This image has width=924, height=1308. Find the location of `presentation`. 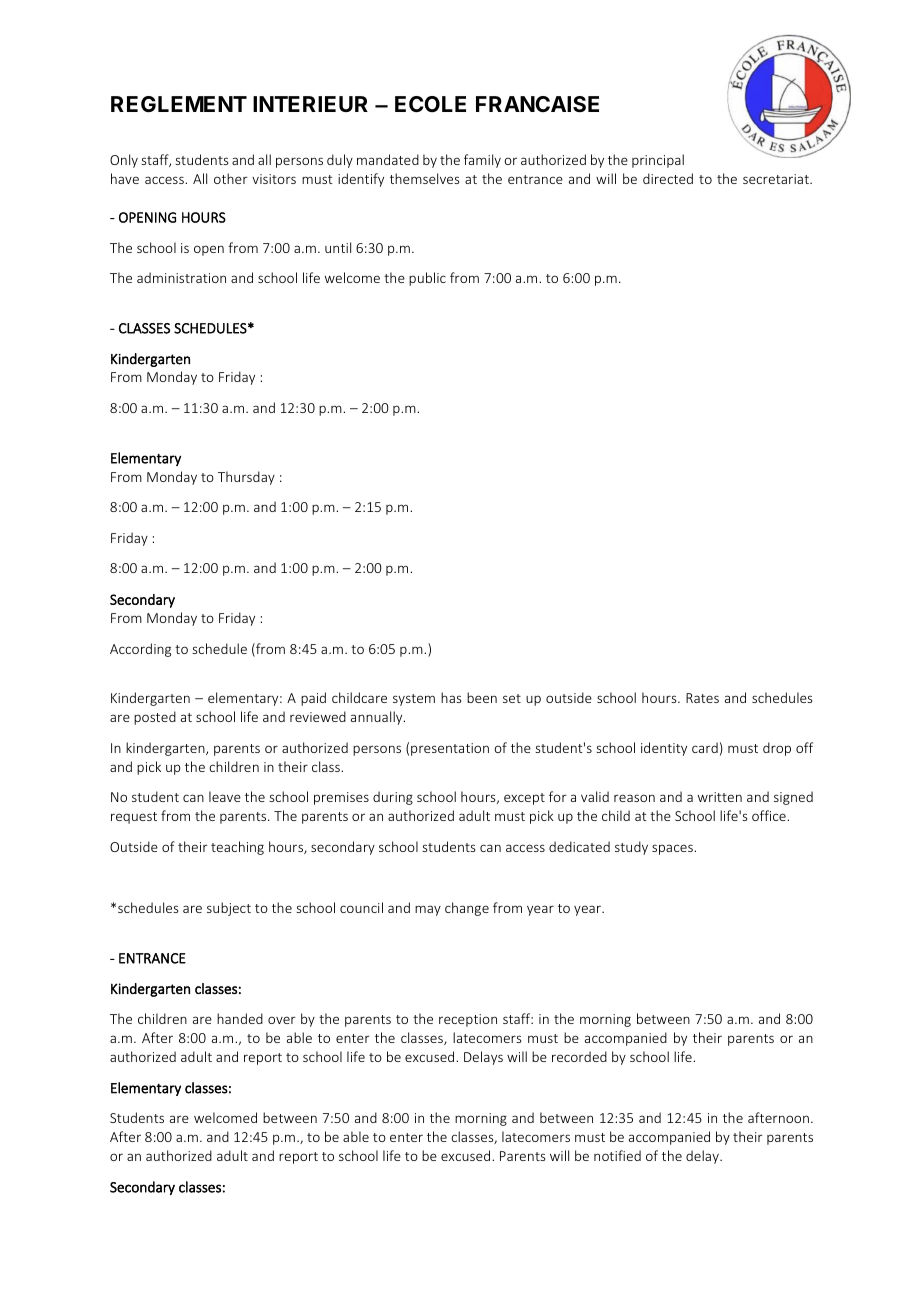

presentation is located at coordinates (450, 749).
